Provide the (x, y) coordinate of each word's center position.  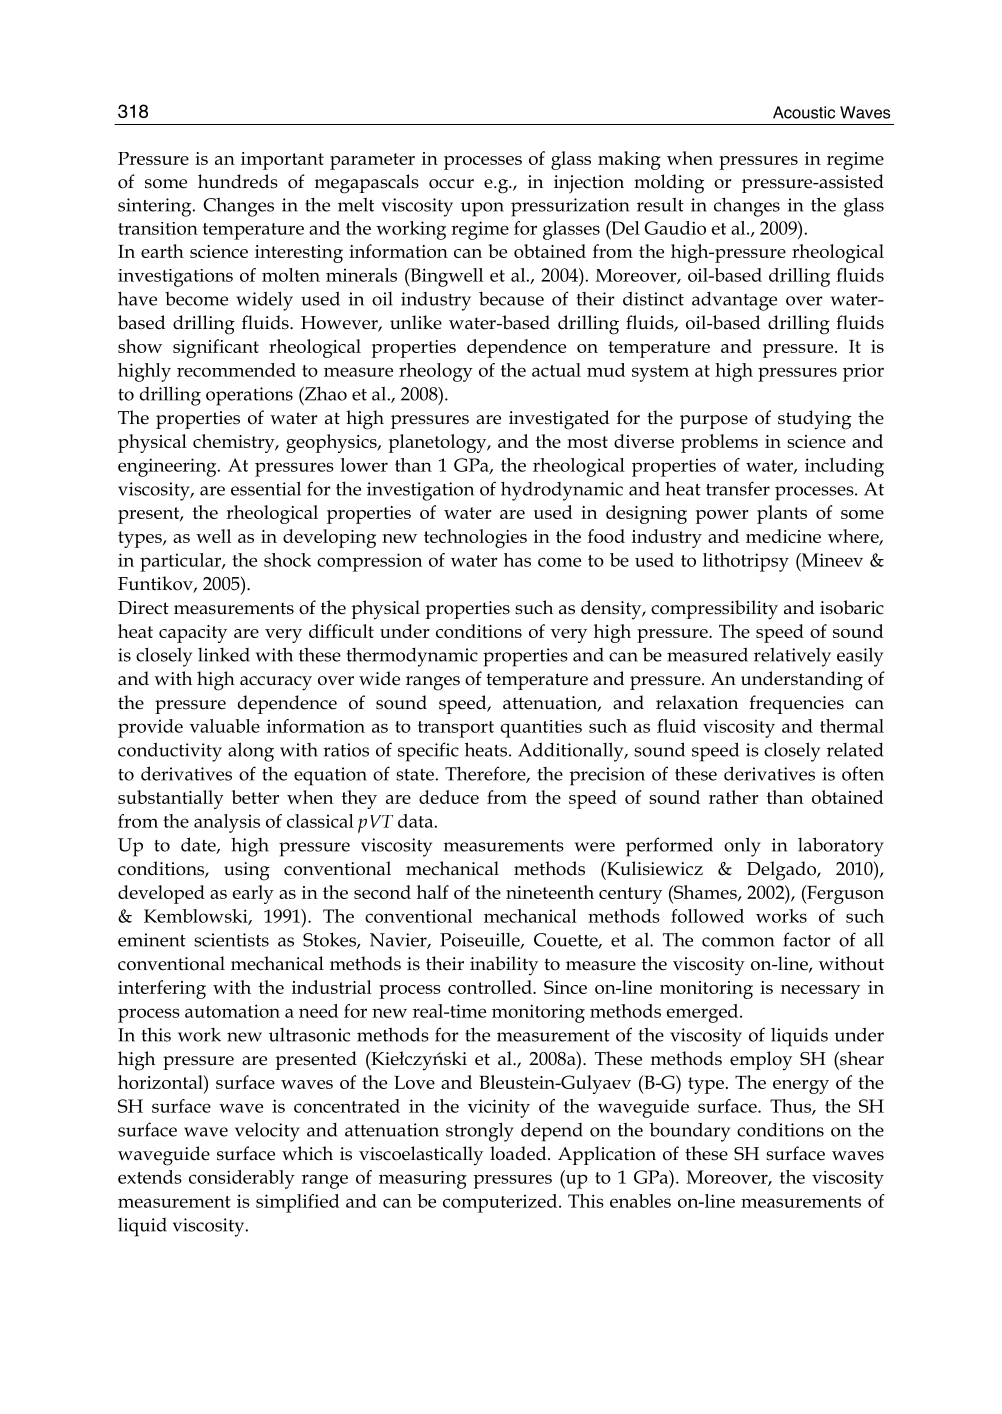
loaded (519, 1153)
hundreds (238, 181)
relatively (792, 657)
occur (451, 184)
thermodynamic (412, 657)
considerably (242, 1179)
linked (224, 655)
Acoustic (804, 112)
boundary (689, 1132)
